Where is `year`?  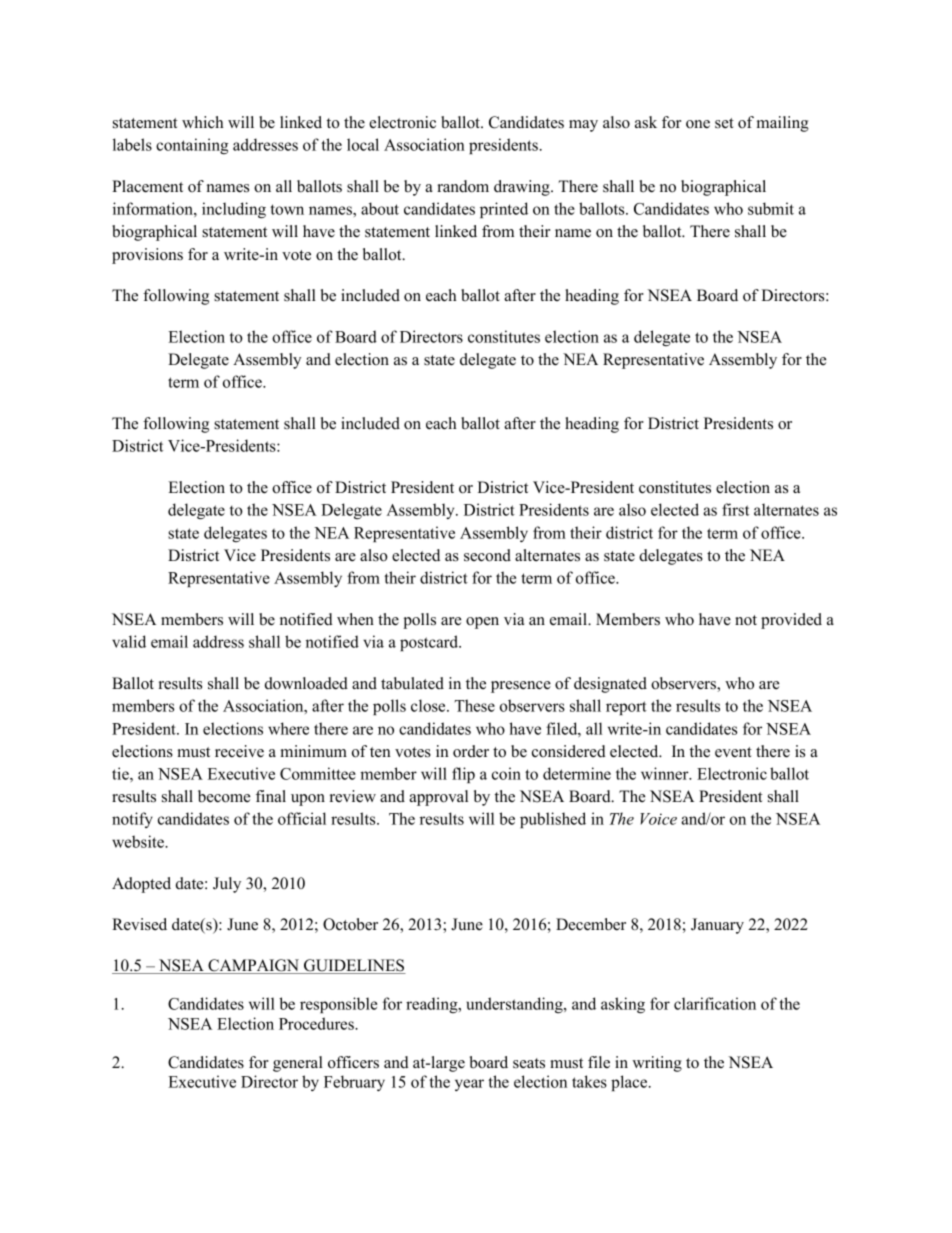 year is located at coordinates (469, 1085).
